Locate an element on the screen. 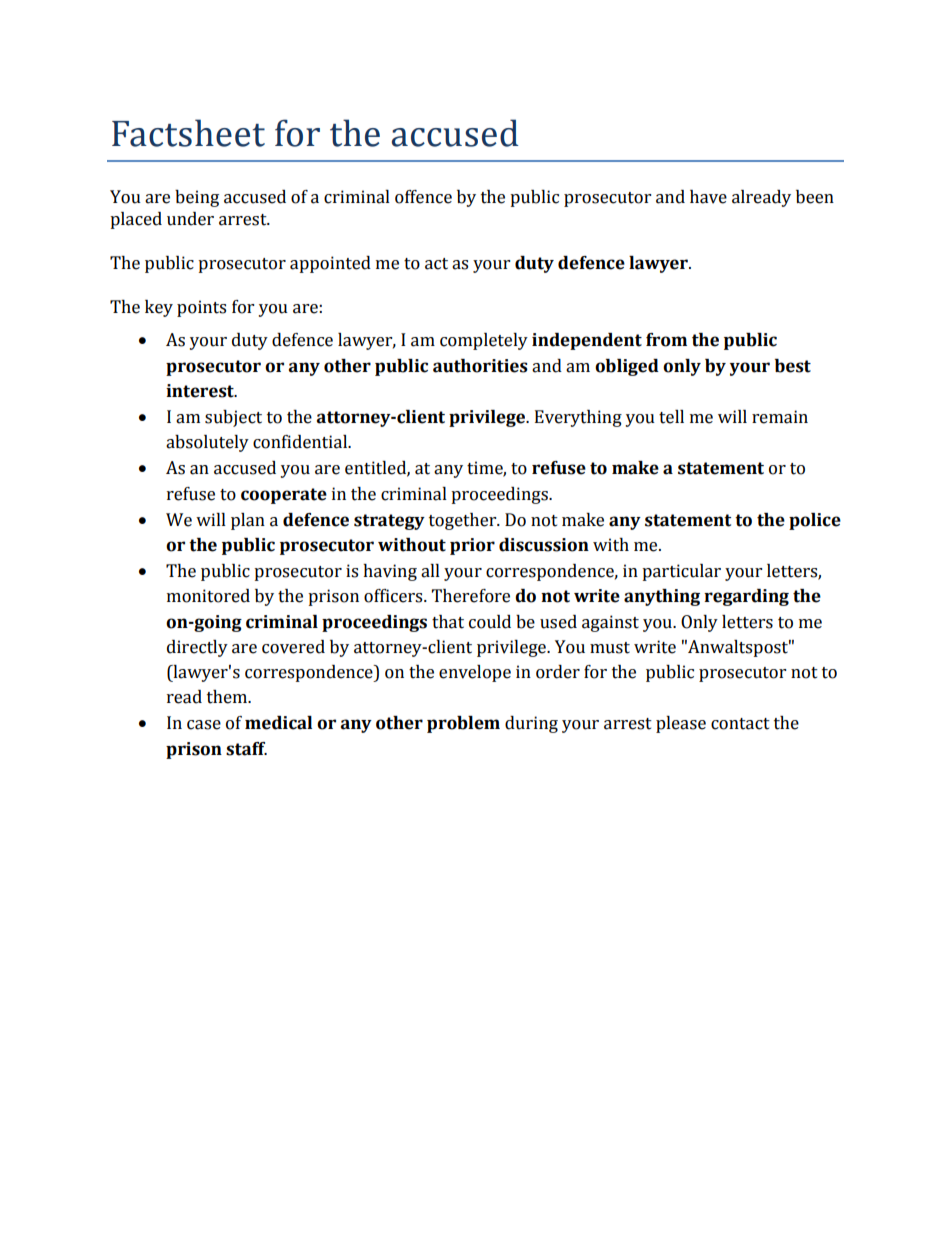  police is located at coordinates (815, 521).
